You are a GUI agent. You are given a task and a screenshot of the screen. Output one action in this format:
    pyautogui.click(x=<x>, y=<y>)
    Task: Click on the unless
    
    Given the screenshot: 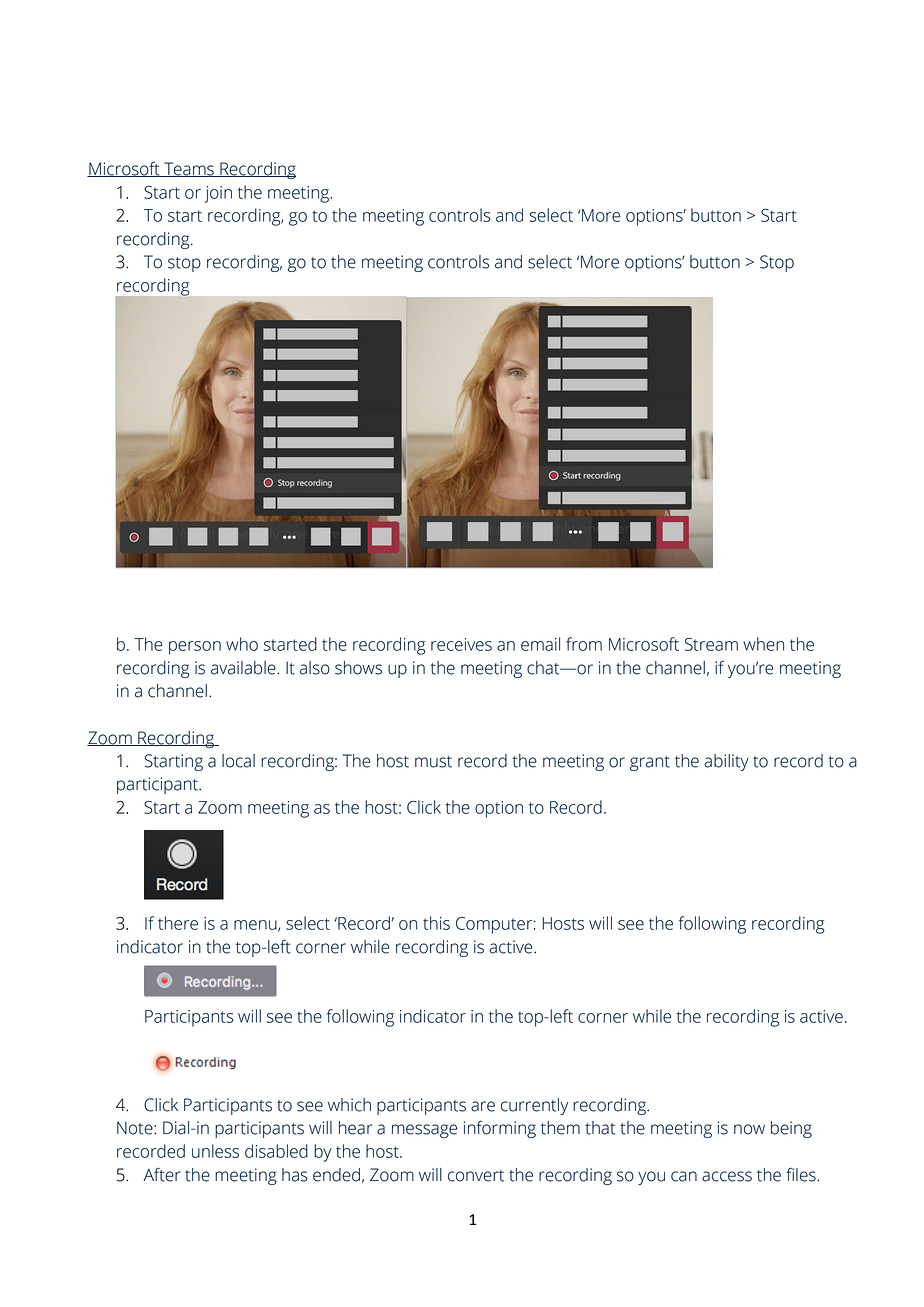 What is the action you would take?
    pyautogui.click(x=215, y=1151)
